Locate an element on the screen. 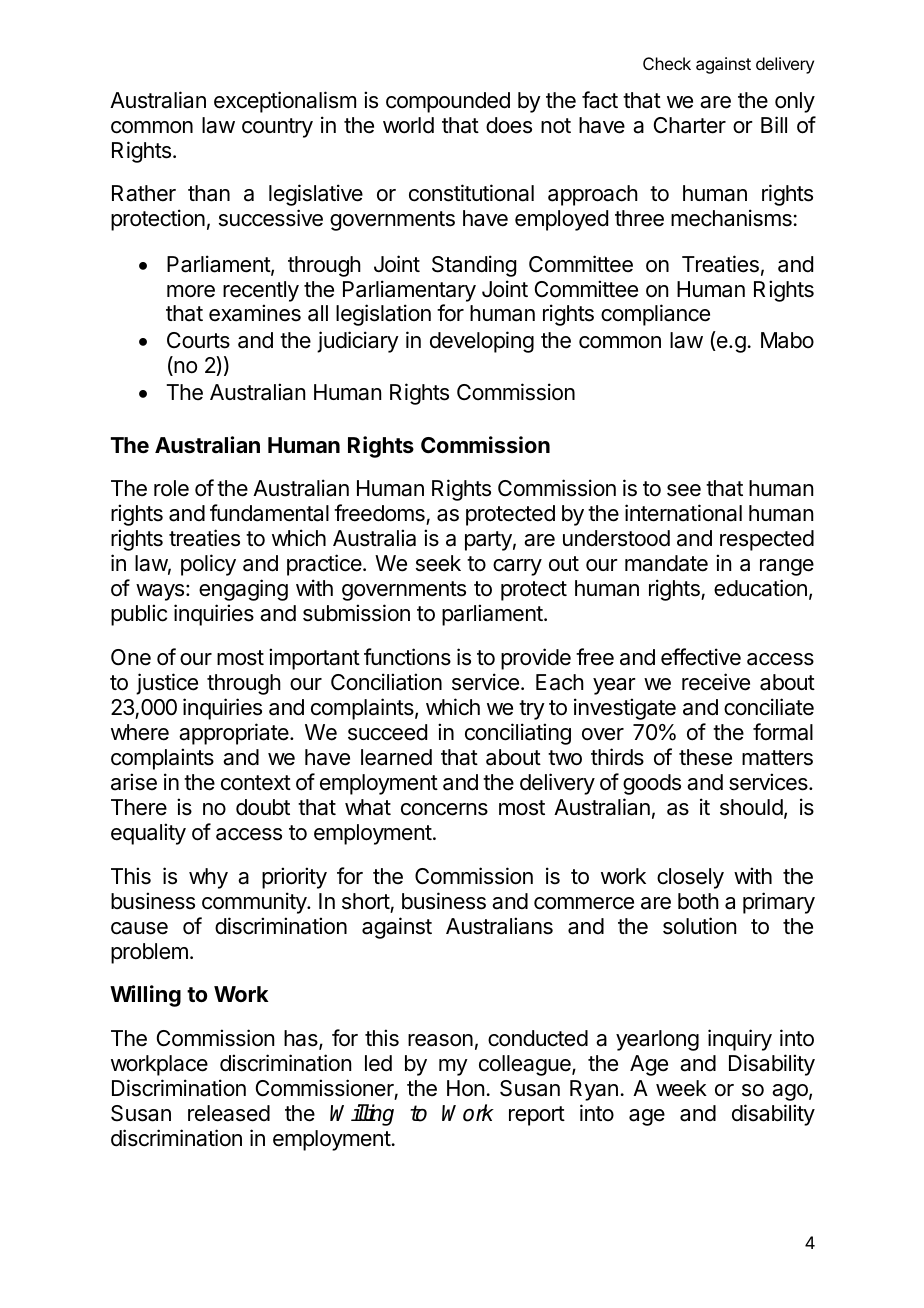 This screenshot has width=924, height=1308. exceptionalism is located at coordinates (285, 102).
